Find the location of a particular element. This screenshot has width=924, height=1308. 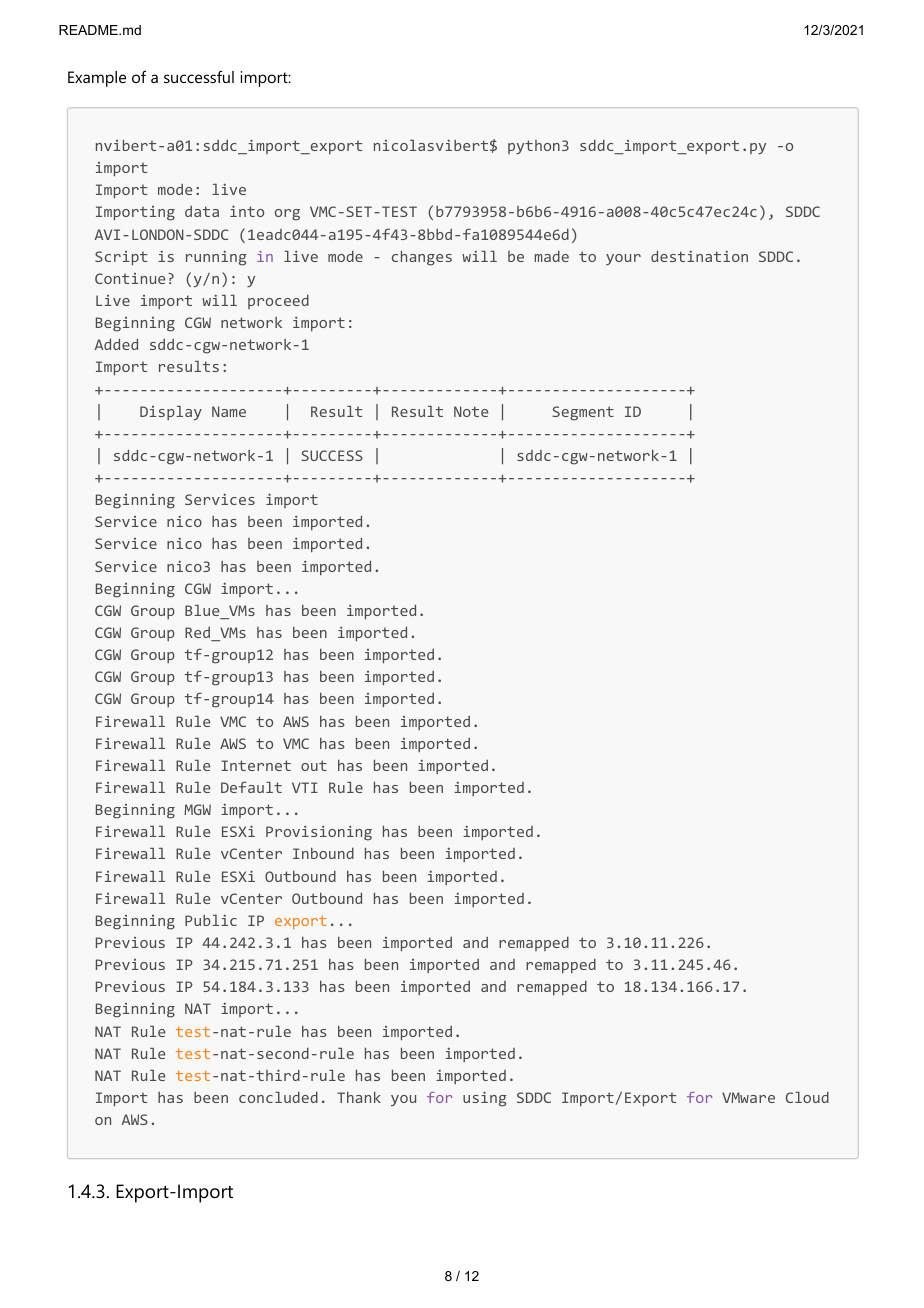

Segment is located at coordinates (583, 413).
